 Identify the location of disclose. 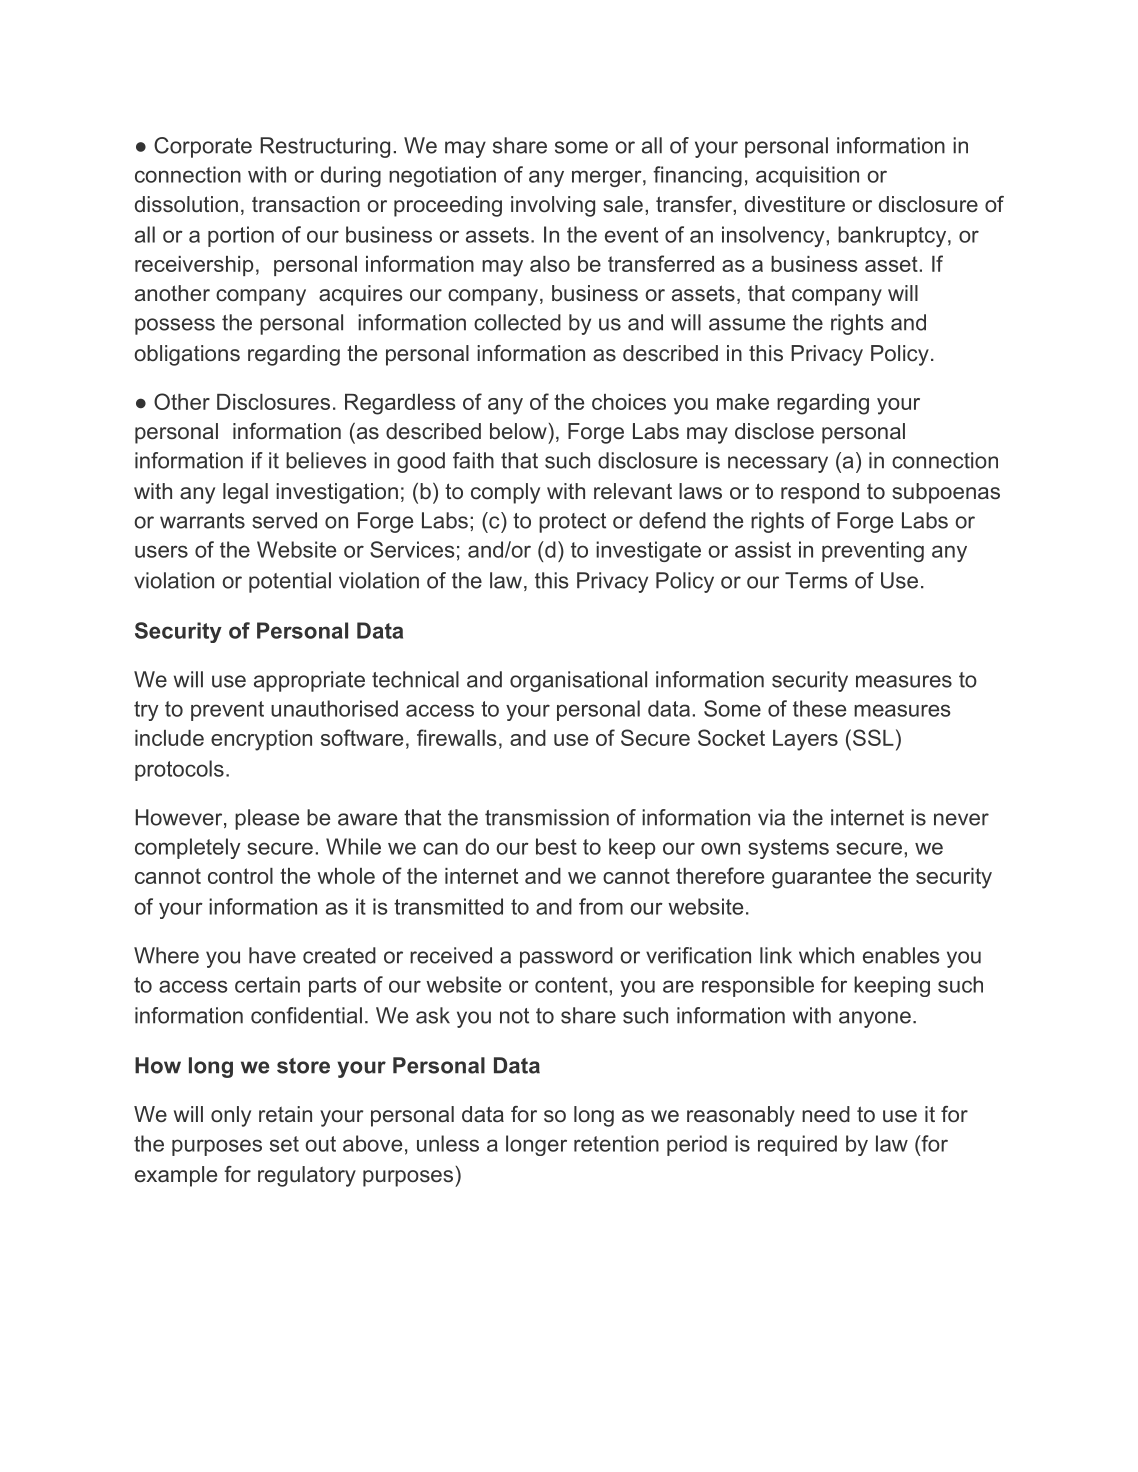
(774, 431).
